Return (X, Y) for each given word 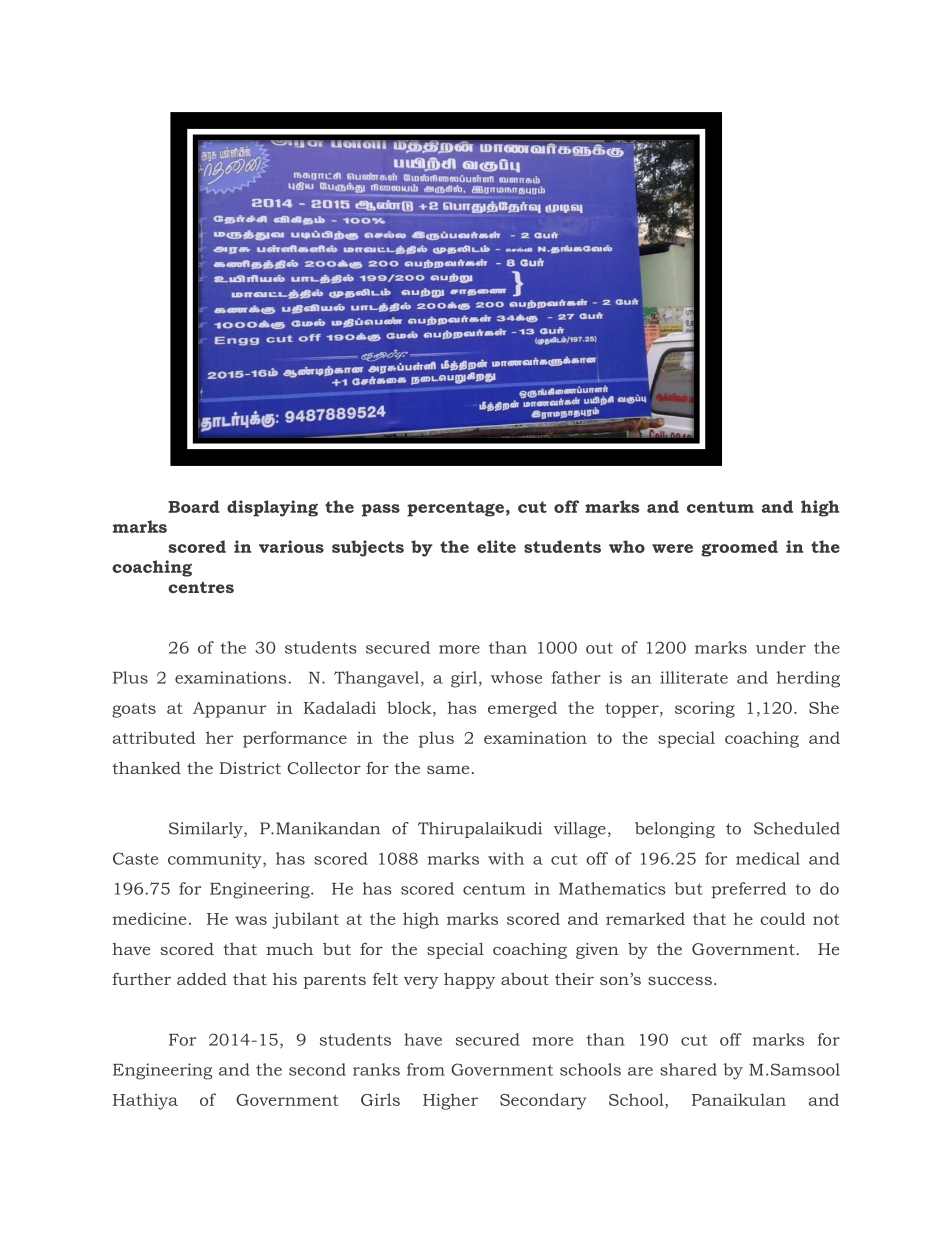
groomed (739, 548)
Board (194, 506)
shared (688, 1069)
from (426, 1069)
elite (496, 546)
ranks (376, 1069)
